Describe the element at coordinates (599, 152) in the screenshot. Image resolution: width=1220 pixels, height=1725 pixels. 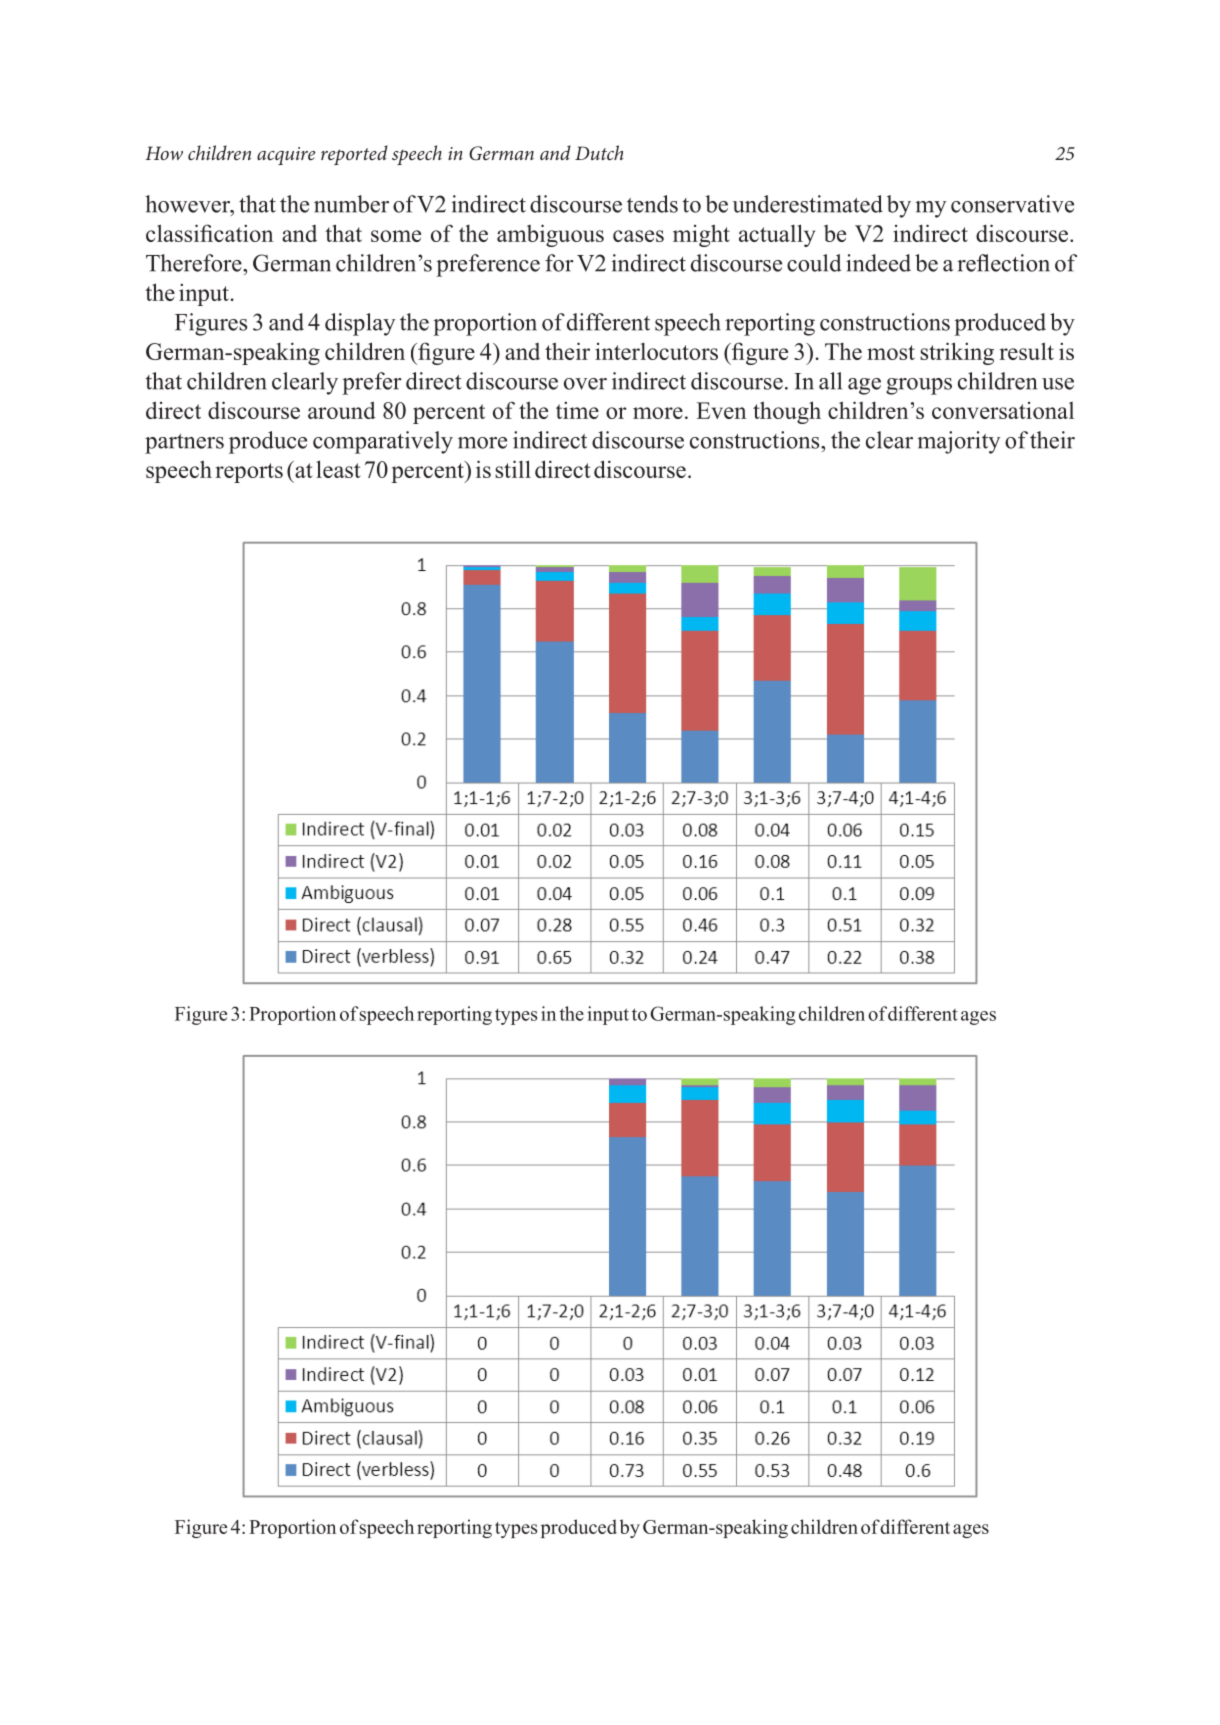
I see `Dutch` at that location.
